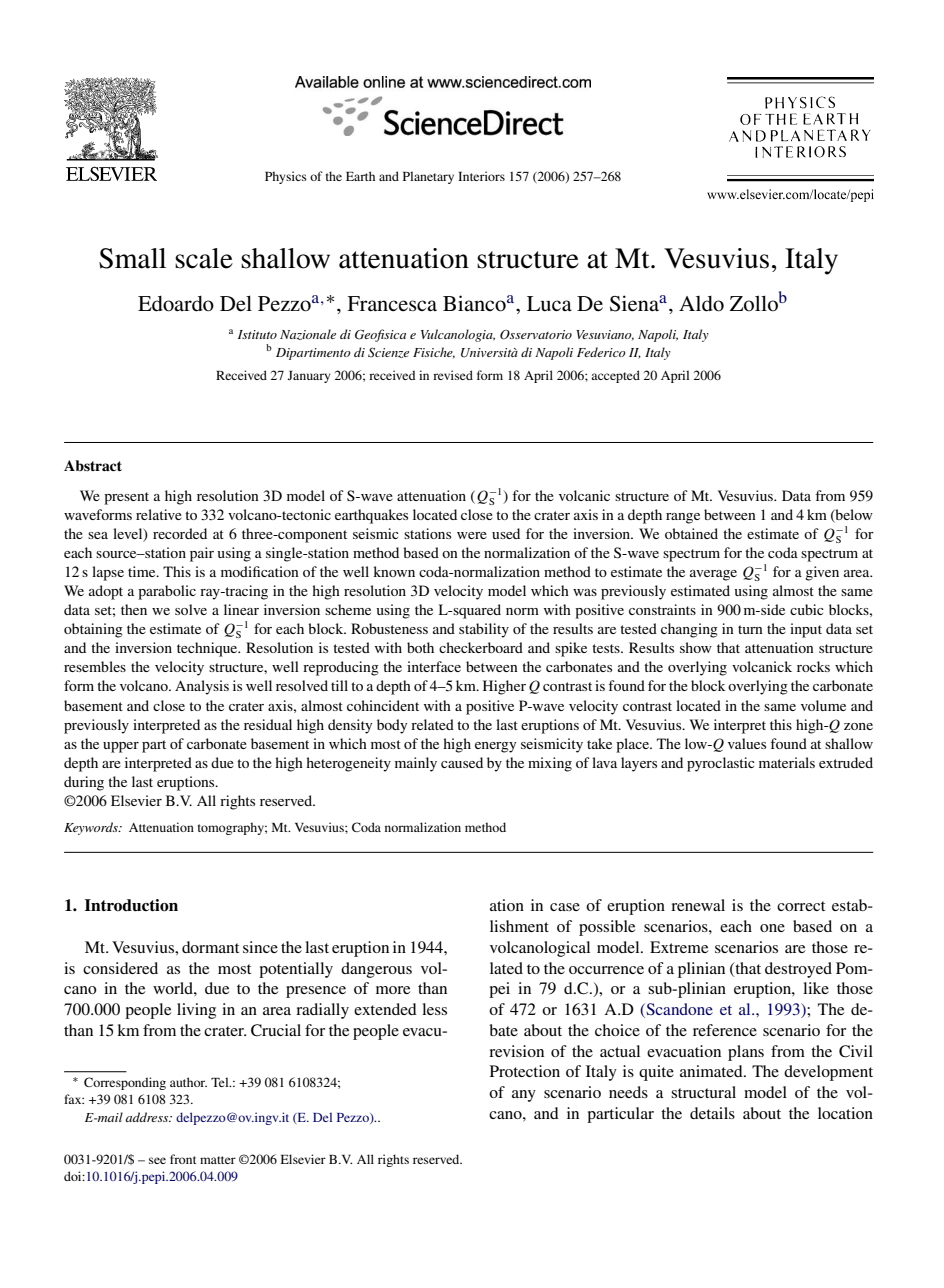 The image size is (944, 1288). Describe the element at coordinates (148, 1117) in the screenshot. I see `address` at that location.
